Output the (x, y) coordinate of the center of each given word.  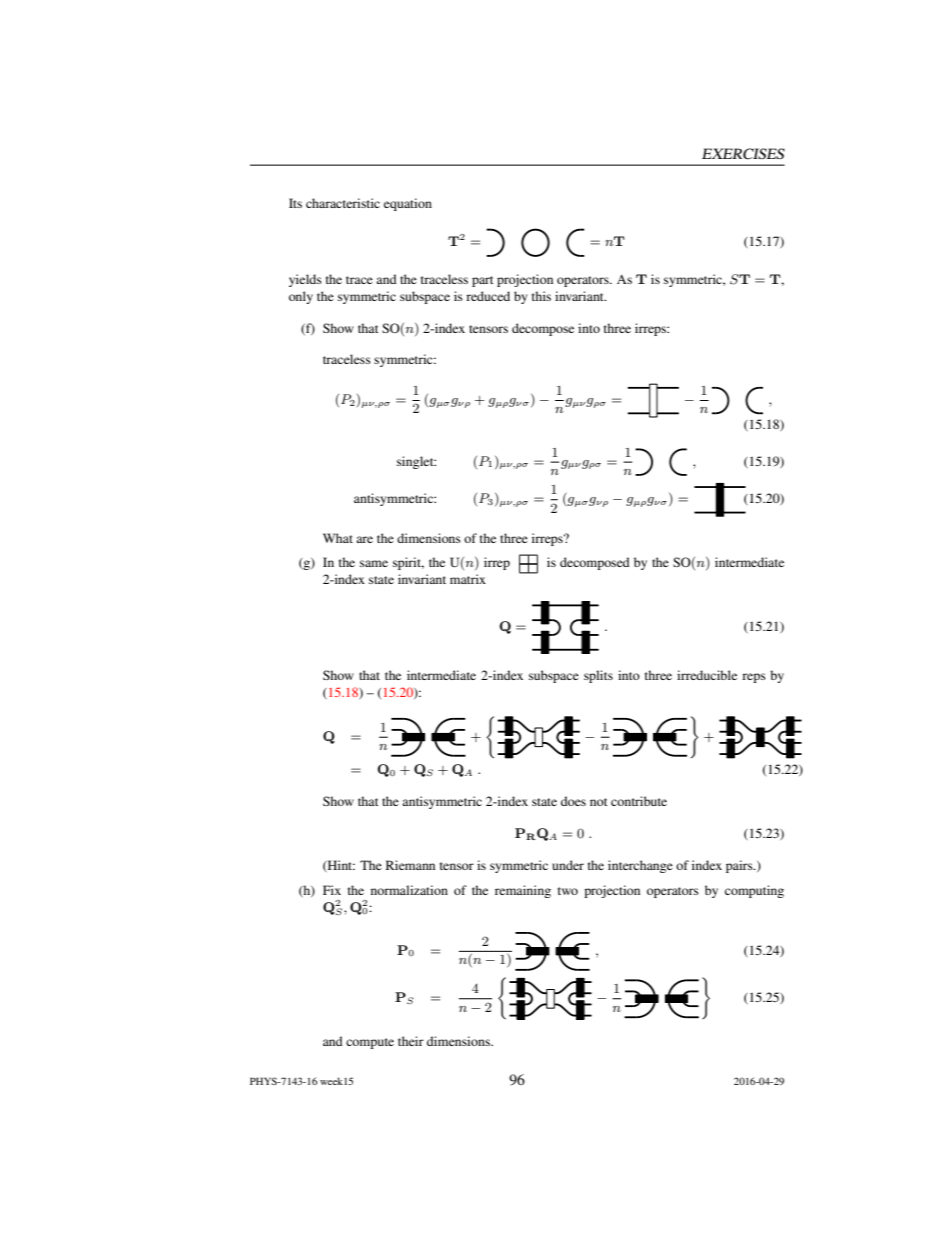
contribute (639, 801)
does (573, 801)
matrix (468, 579)
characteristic (343, 203)
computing (754, 891)
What (338, 538)
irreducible (707, 675)
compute (370, 1043)
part (483, 281)
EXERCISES (743, 154)
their (411, 1041)
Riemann (410, 865)
